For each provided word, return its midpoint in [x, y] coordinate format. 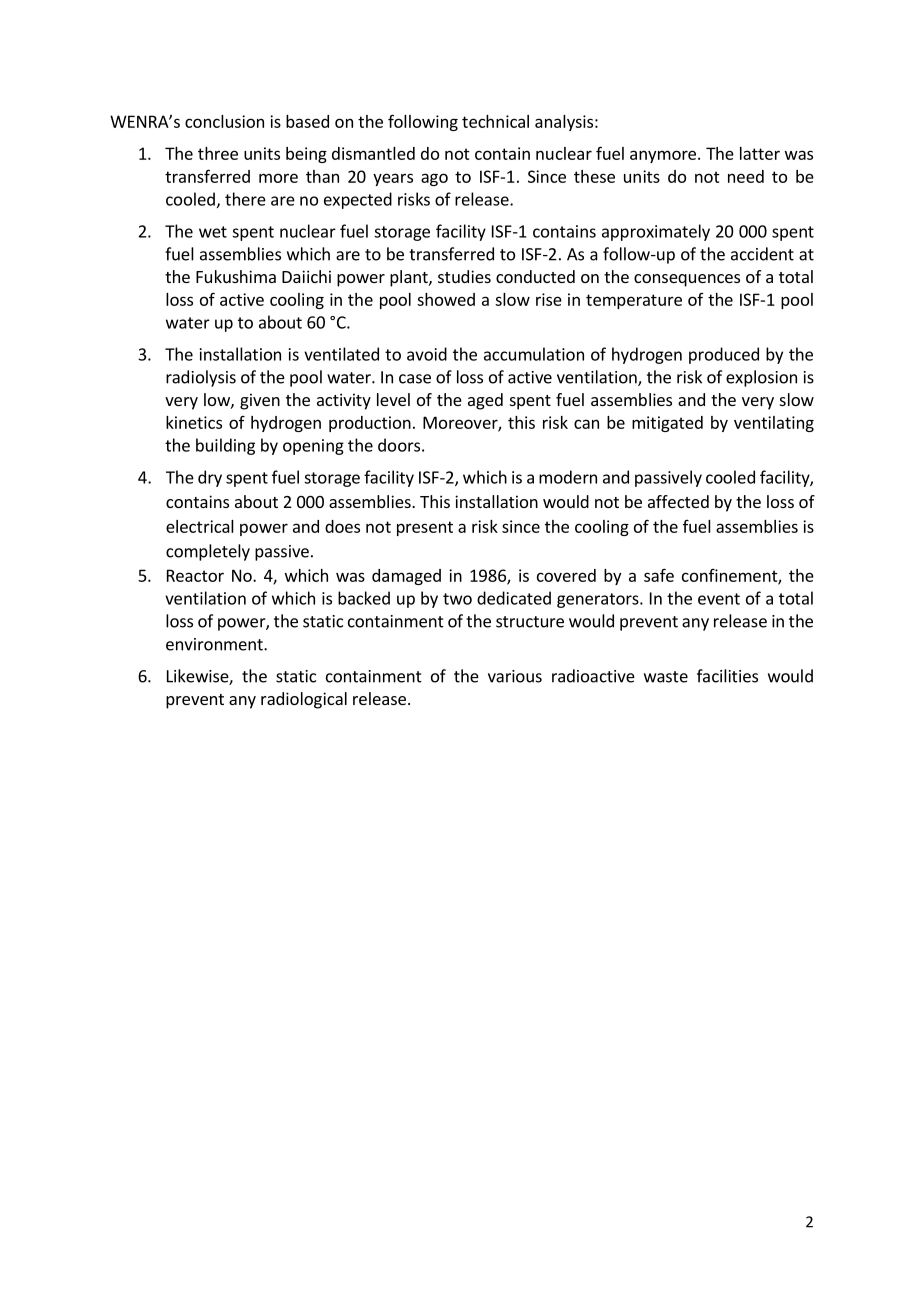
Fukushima [236, 276]
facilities [727, 676]
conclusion [224, 121]
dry [210, 478]
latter [760, 153]
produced [724, 355]
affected [678, 501]
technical [495, 121]
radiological [304, 700]
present [425, 528]
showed [446, 299]
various [515, 676]
